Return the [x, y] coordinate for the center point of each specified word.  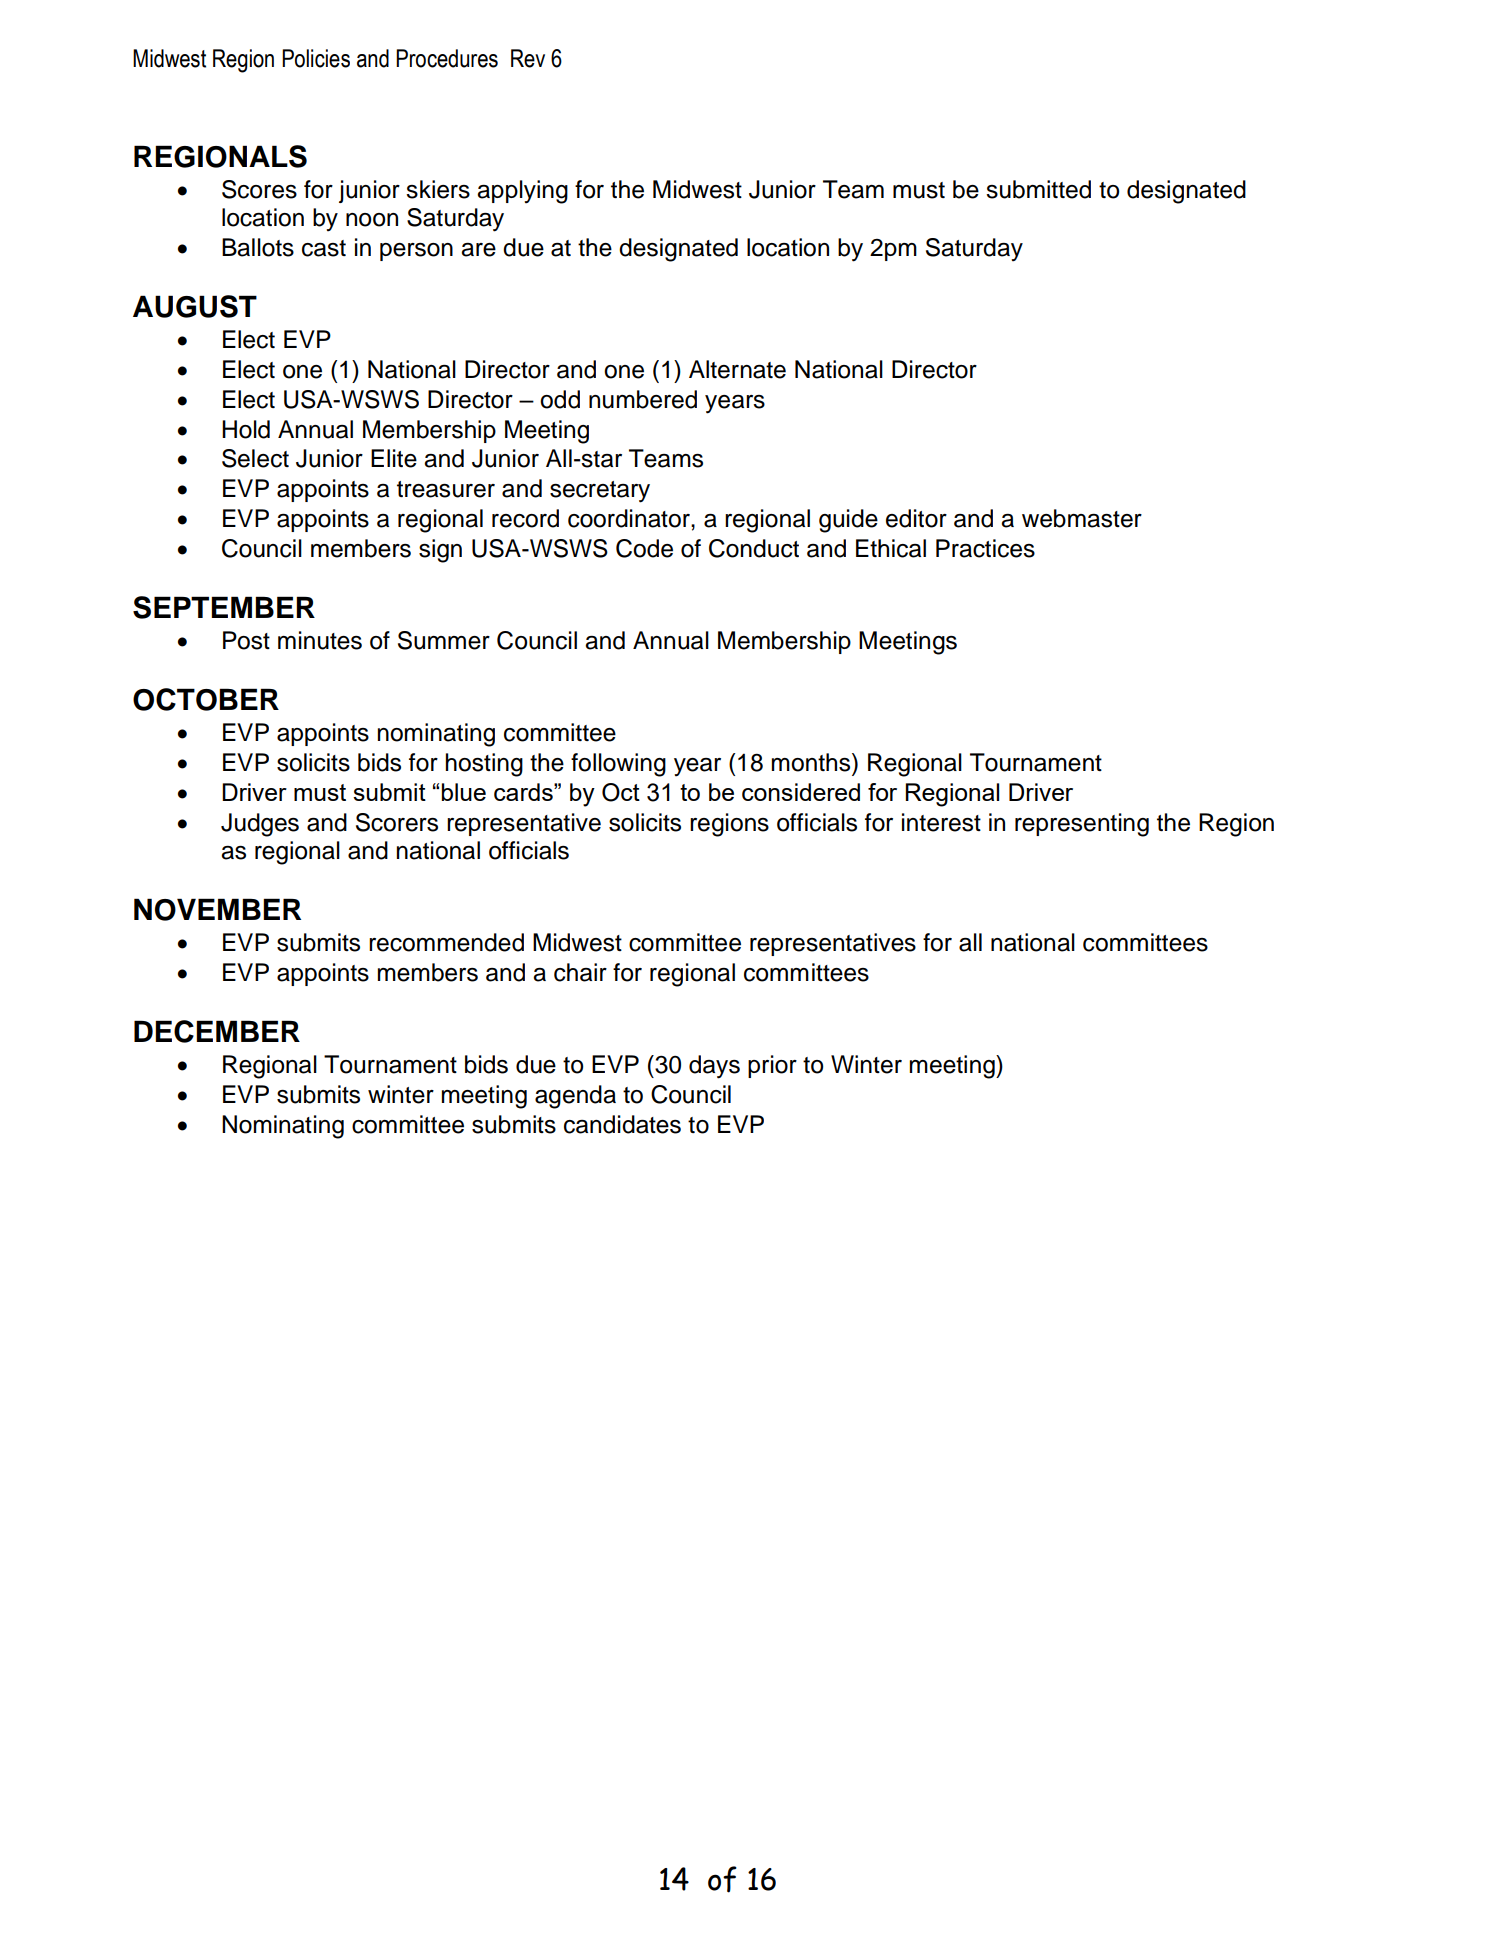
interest [941, 822]
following [618, 765]
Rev [528, 58]
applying [522, 192]
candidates [622, 1124]
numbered [643, 399]
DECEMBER [217, 1031]
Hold [246, 429]
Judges [260, 825]
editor [916, 518]
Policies [316, 58]
